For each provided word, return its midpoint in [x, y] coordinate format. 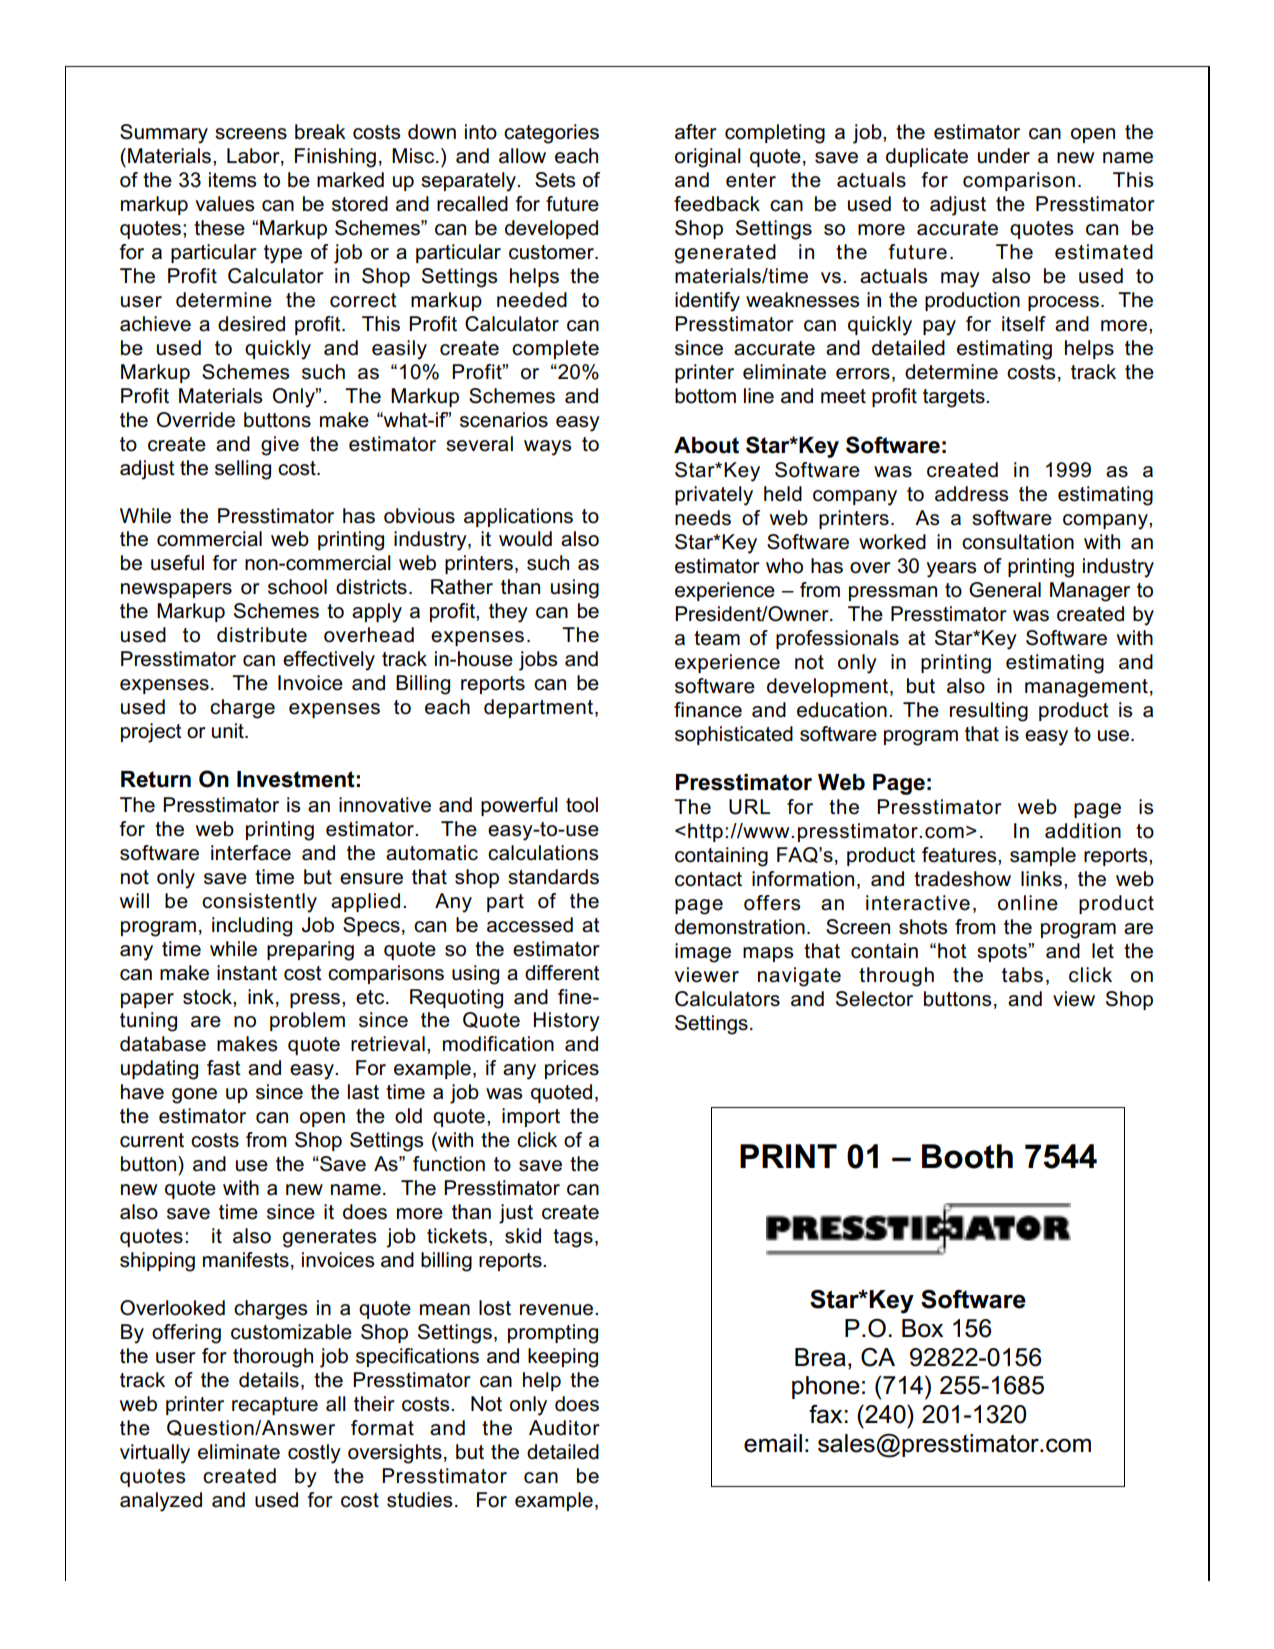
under [1004, 156]
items [232, 180]
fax [827, 1414]
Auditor [564, 1428]
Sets [555, 180]
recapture [275, 1406]
